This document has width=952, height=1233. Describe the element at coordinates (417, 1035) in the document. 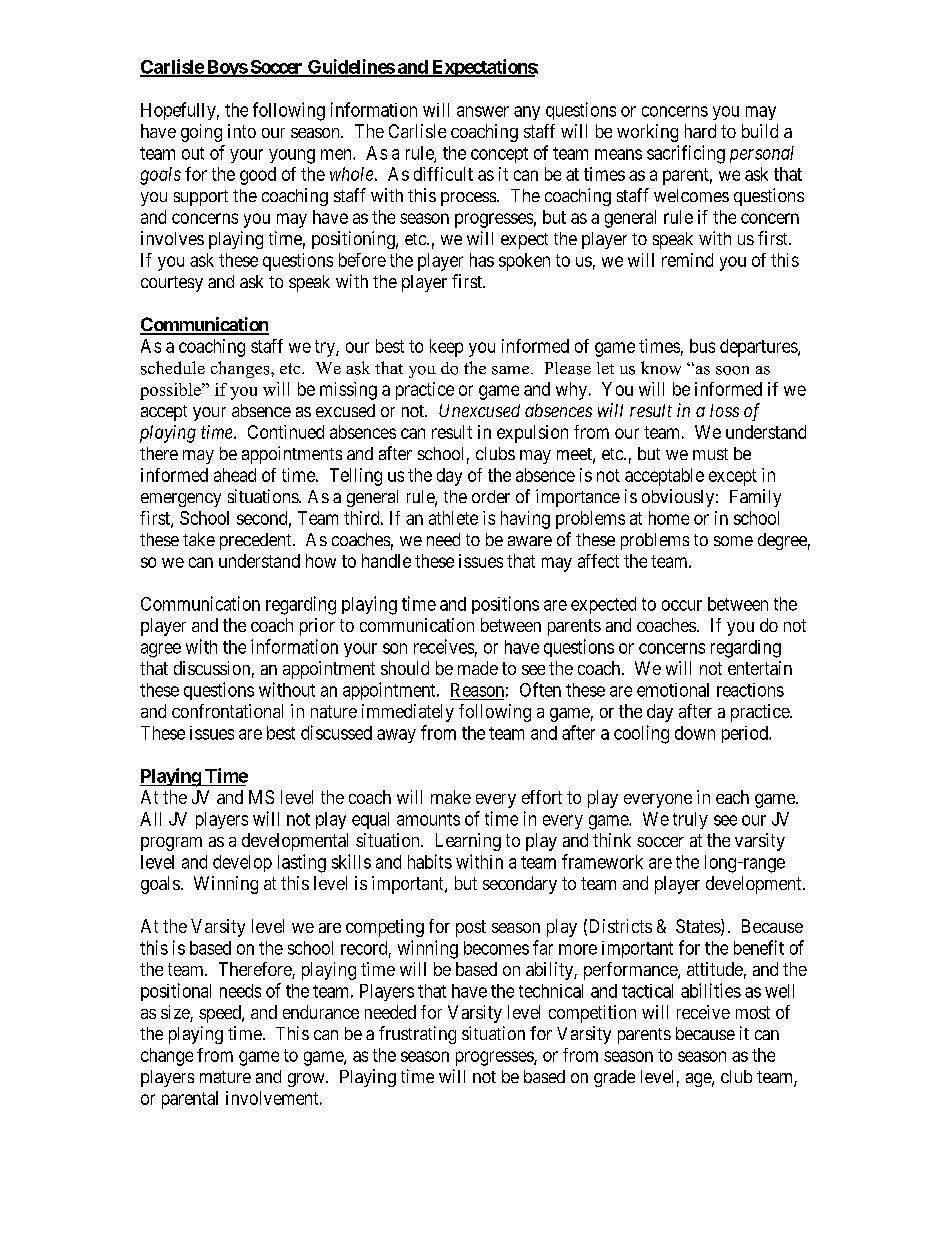

I see `frustrating` at that location.
